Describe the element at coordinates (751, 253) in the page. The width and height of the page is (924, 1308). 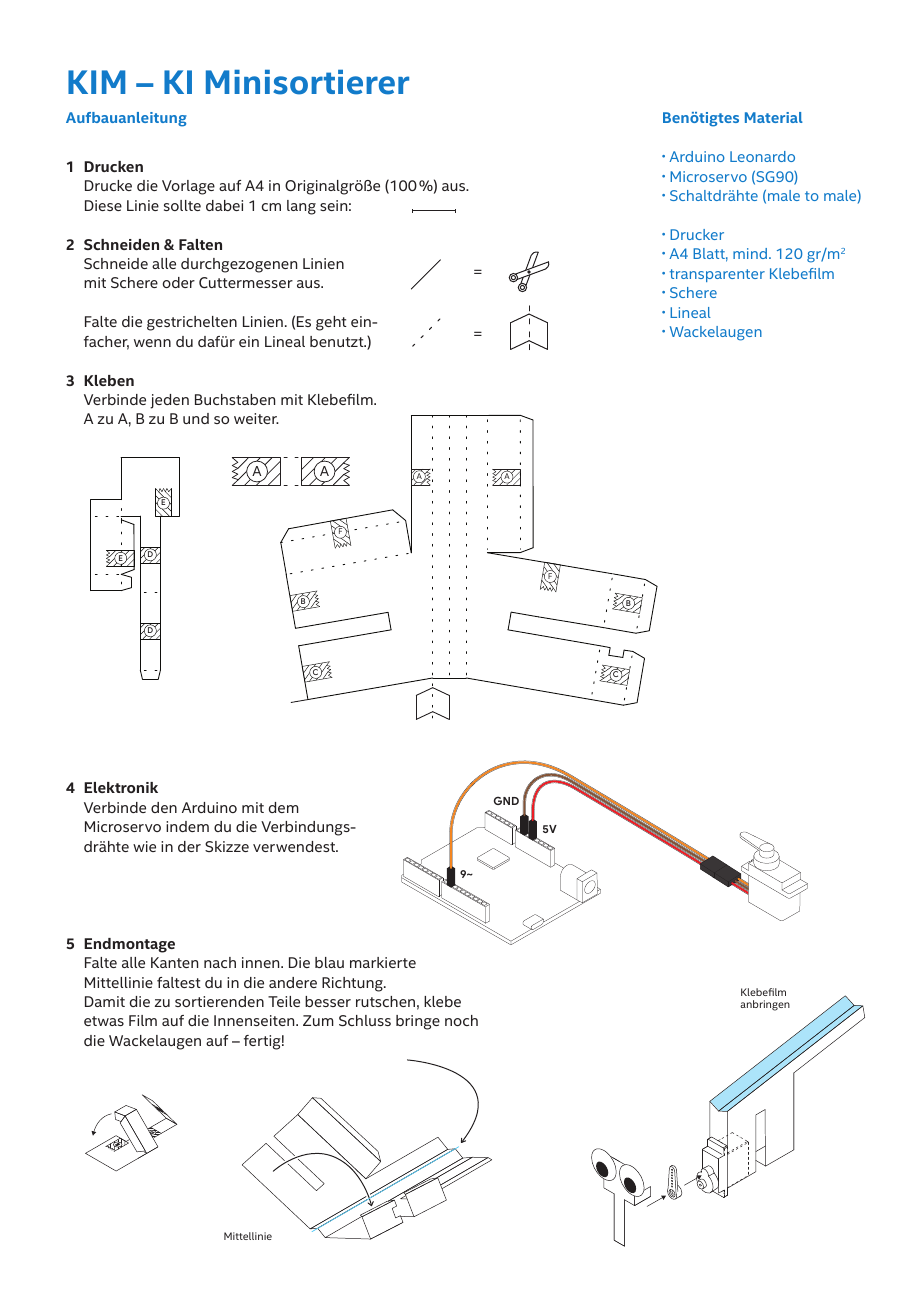
I see `mind` at that location.
